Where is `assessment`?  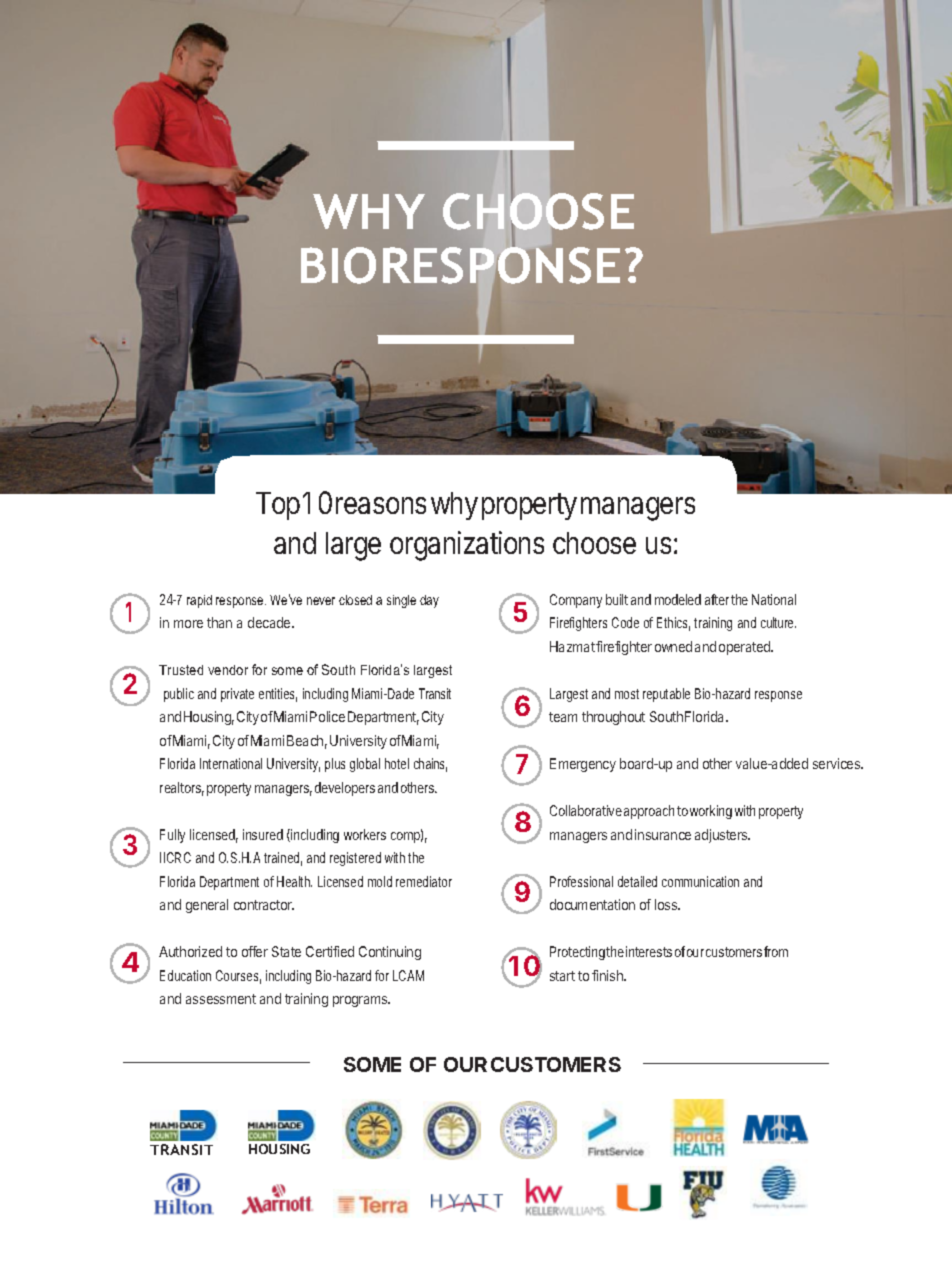
assessment is located at coordinates (221, 999).
